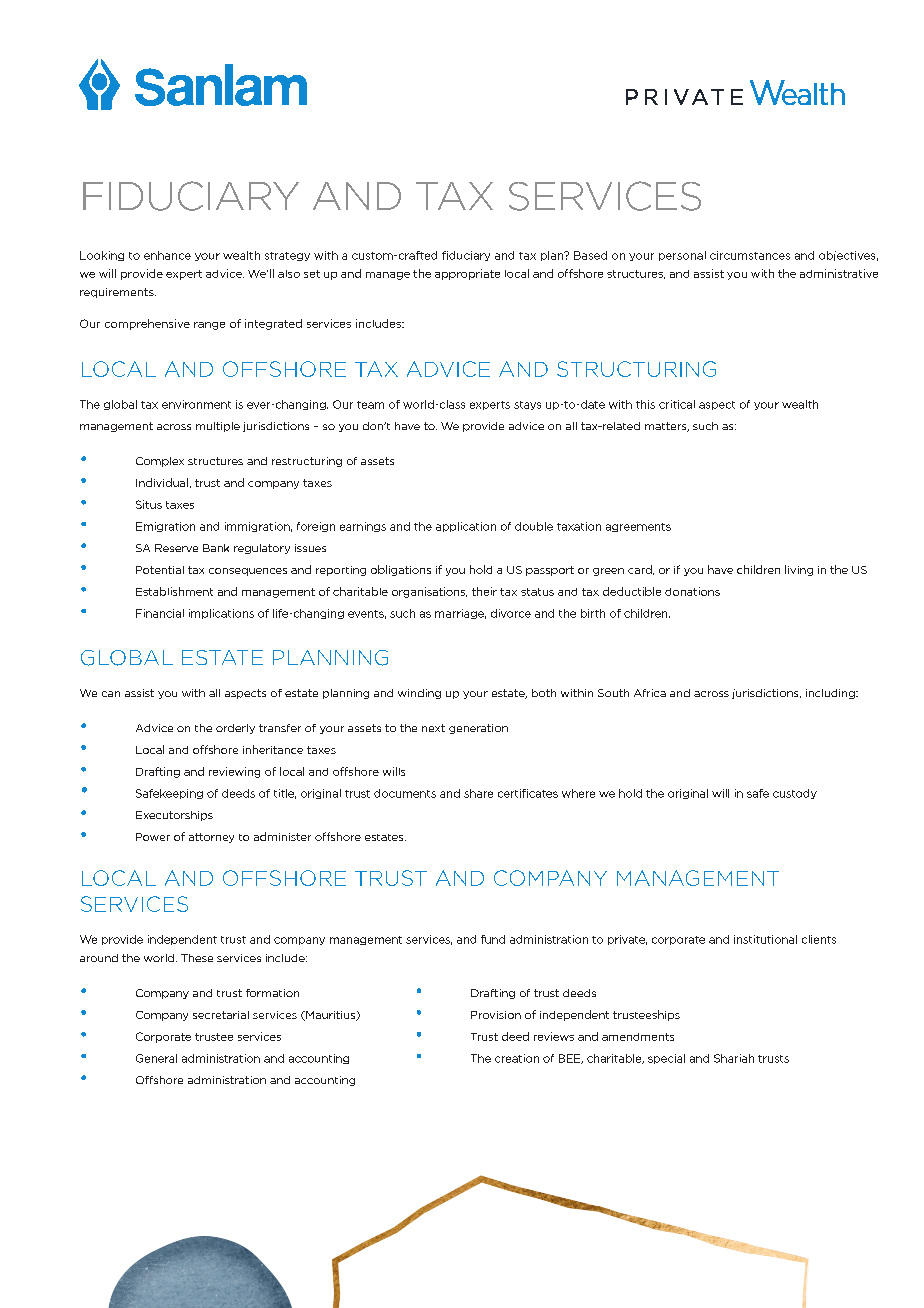 The width and height of the document is (924, 1308). I want to click on enhance, so click(167, 255).
